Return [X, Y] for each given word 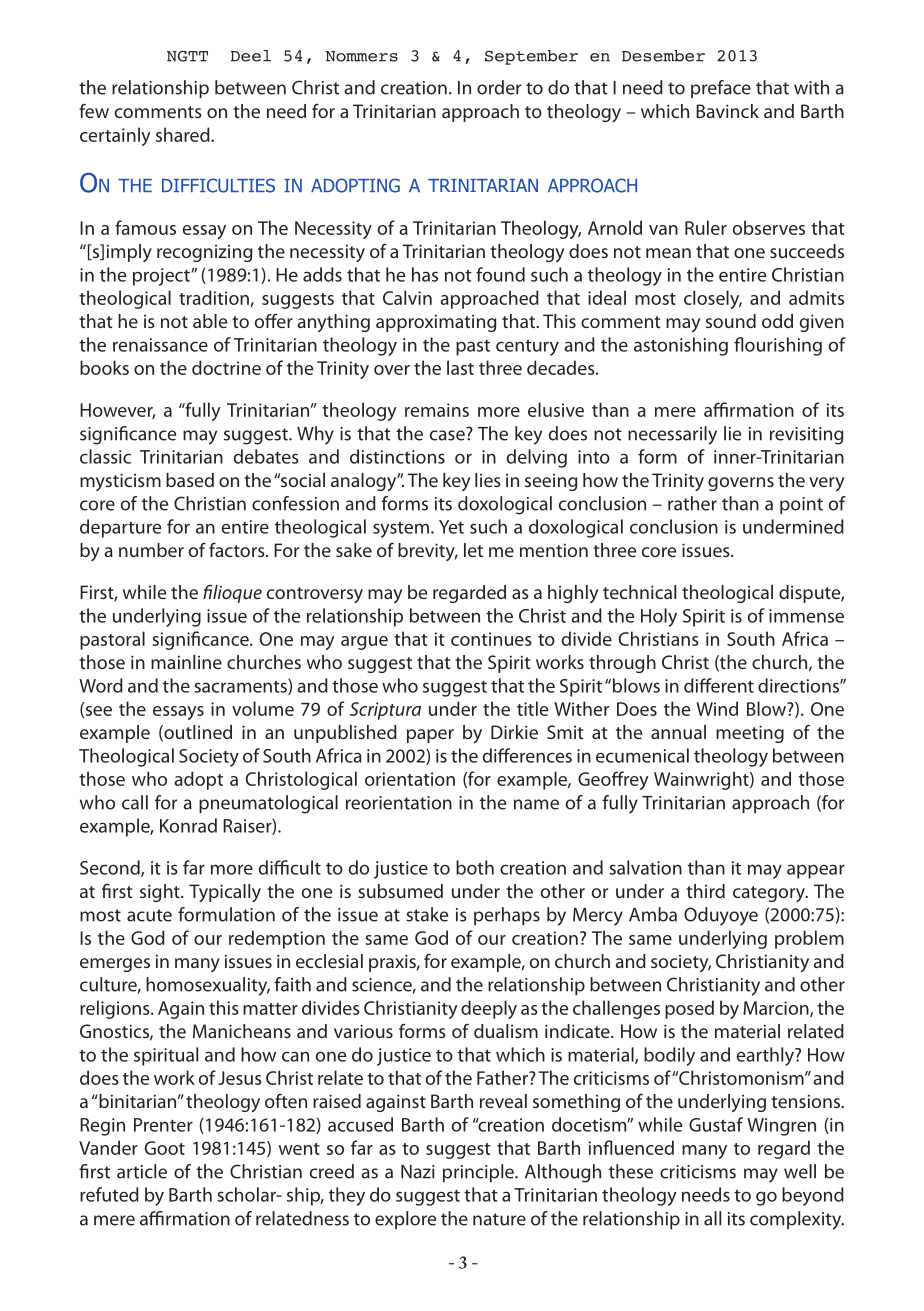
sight [161, 893]
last [460, 367]
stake [427, 914]
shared [184, 134]
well [800, 1171]
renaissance [160, 345]
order [499, 87]
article [142, 1171]
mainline [186, 662]
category [770, 894]
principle [479, 1173]
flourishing [778, 346]
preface [721, 89]
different [719, 685]
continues [491, 639]
